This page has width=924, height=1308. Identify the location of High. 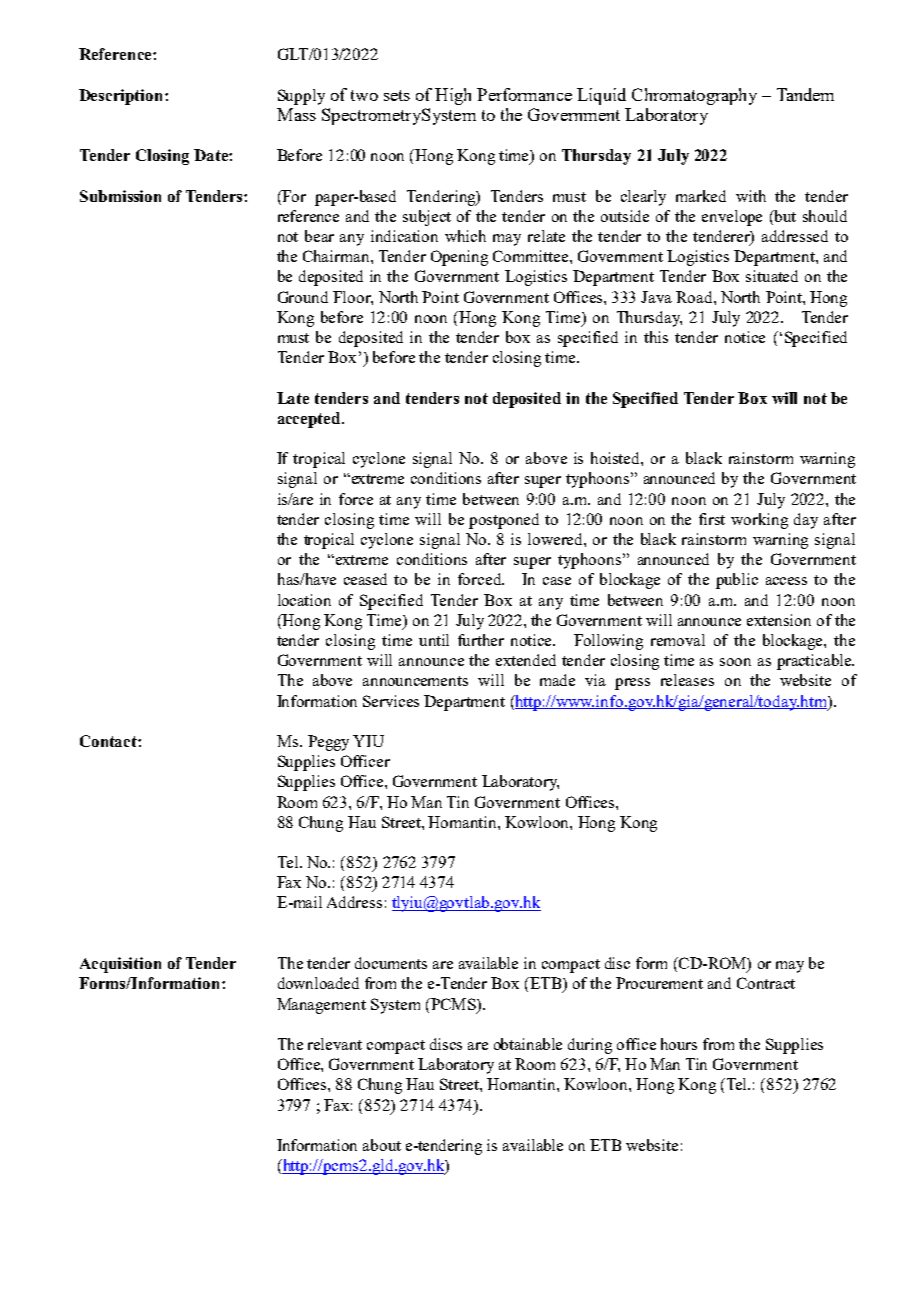
(453, 96).
